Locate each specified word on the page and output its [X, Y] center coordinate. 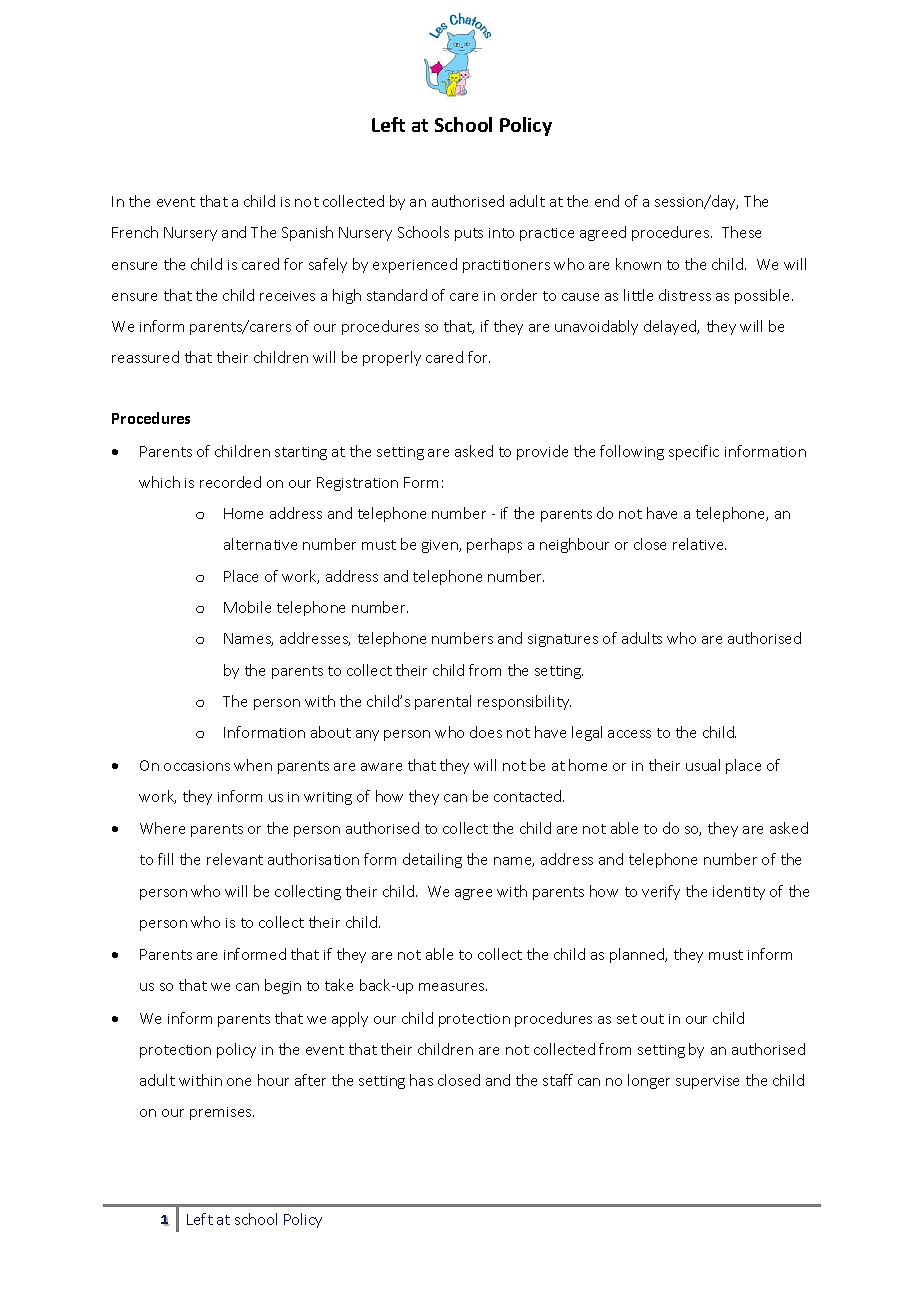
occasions [197, 766]
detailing [432, 860]
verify [661, 892]
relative [699, 544]
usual [703, 765]
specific [694, 452]
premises [222, 1113]
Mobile [247, 607]
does [486, 732]
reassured [145, 357]
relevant [235, 859]
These [741, 232]
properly [392, 358]
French [135, 232]
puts [469, 234]
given [441, 546]
